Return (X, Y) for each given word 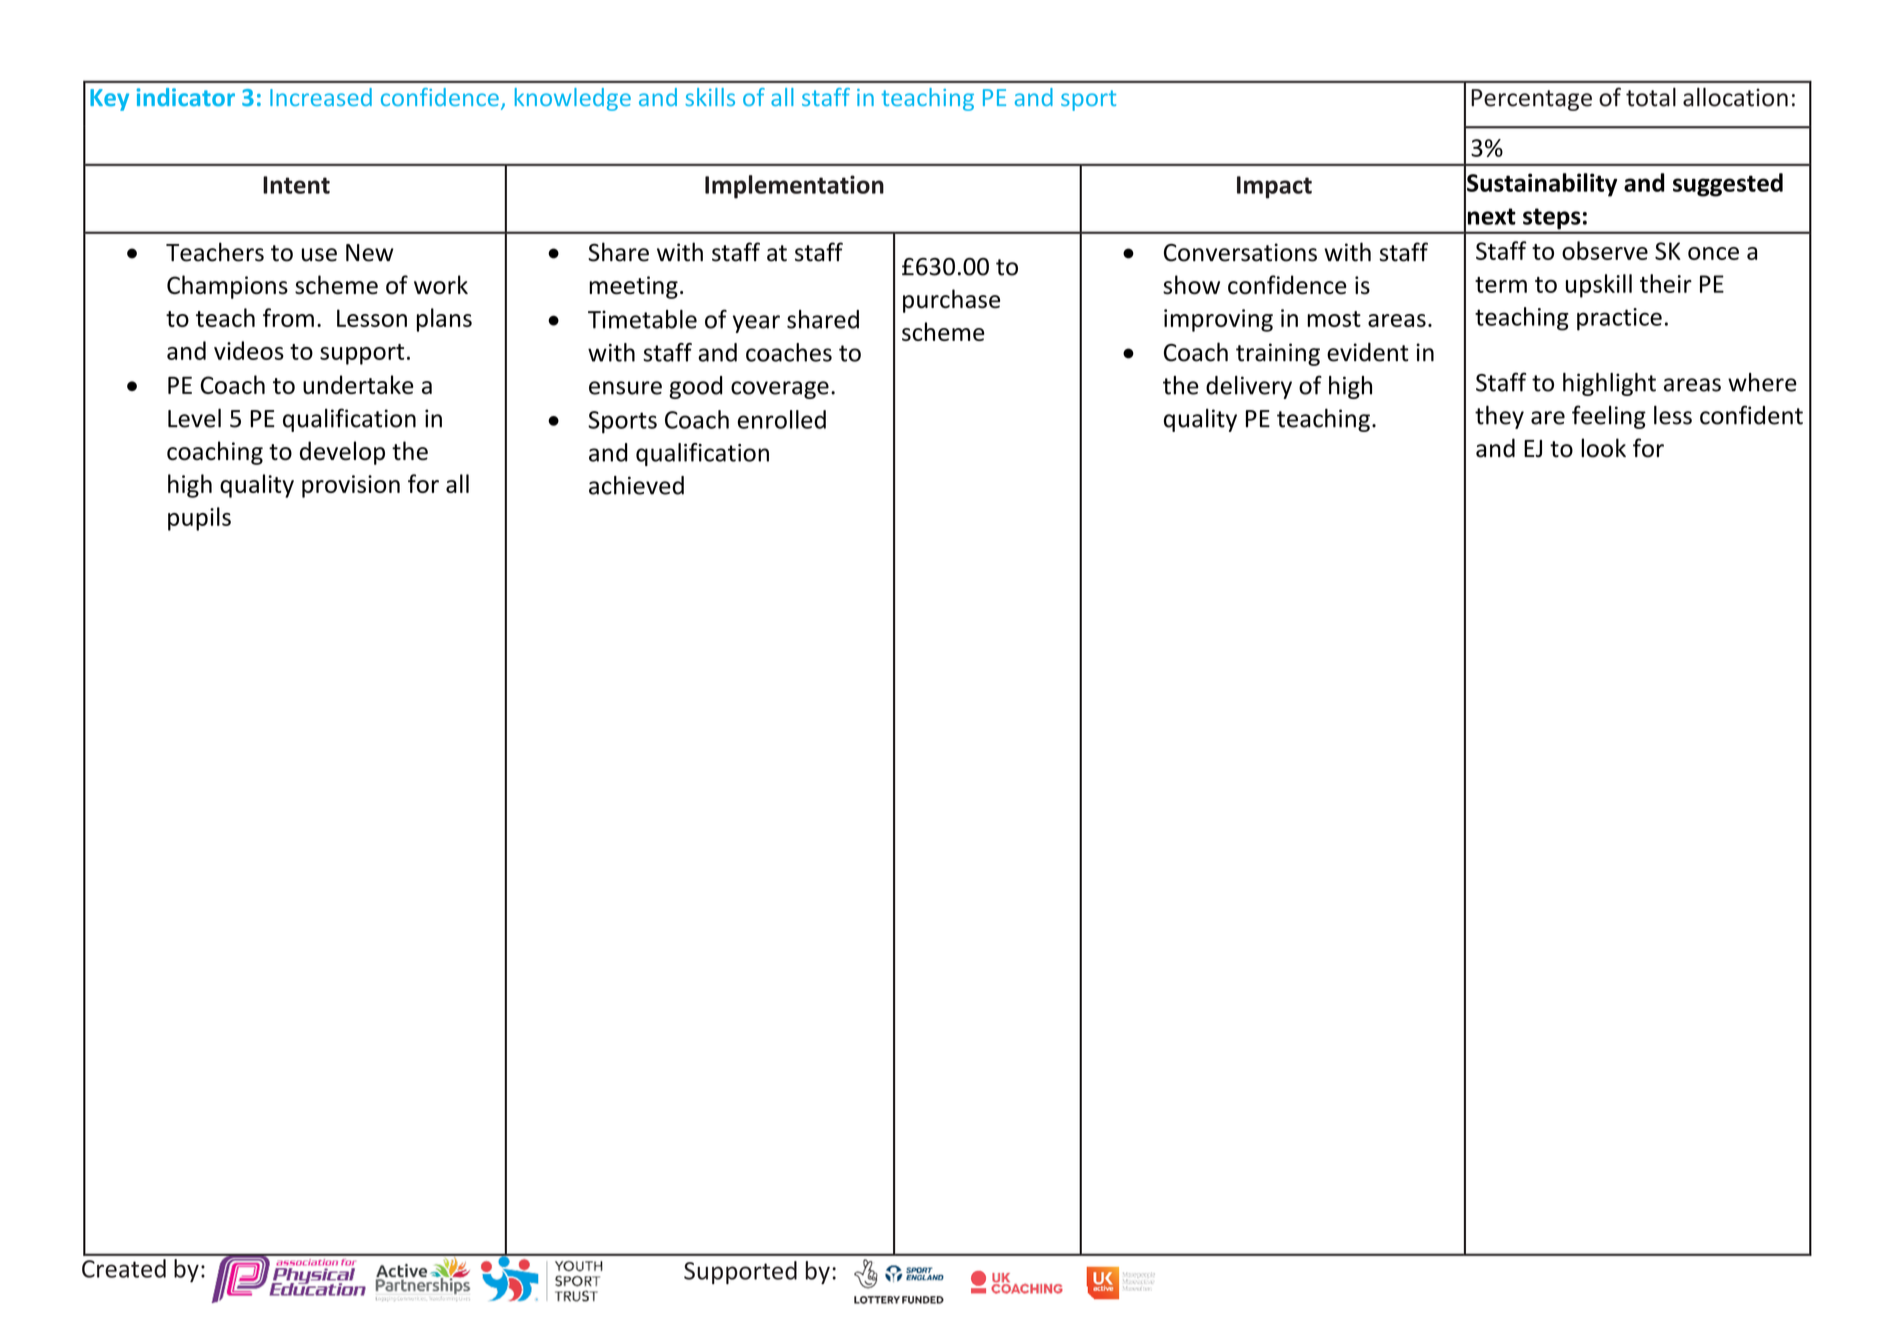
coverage (780, 390)
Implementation (794, 187)
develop (342, 453)
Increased (321, 97)
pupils (199, 519)
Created (124, 1268)
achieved (636, 485)
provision (351, 486)
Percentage (1531, 100)
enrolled (782, 419)
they (1499, 417)
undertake (358, 384)
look (1603, 448)
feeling (1609, 417)
